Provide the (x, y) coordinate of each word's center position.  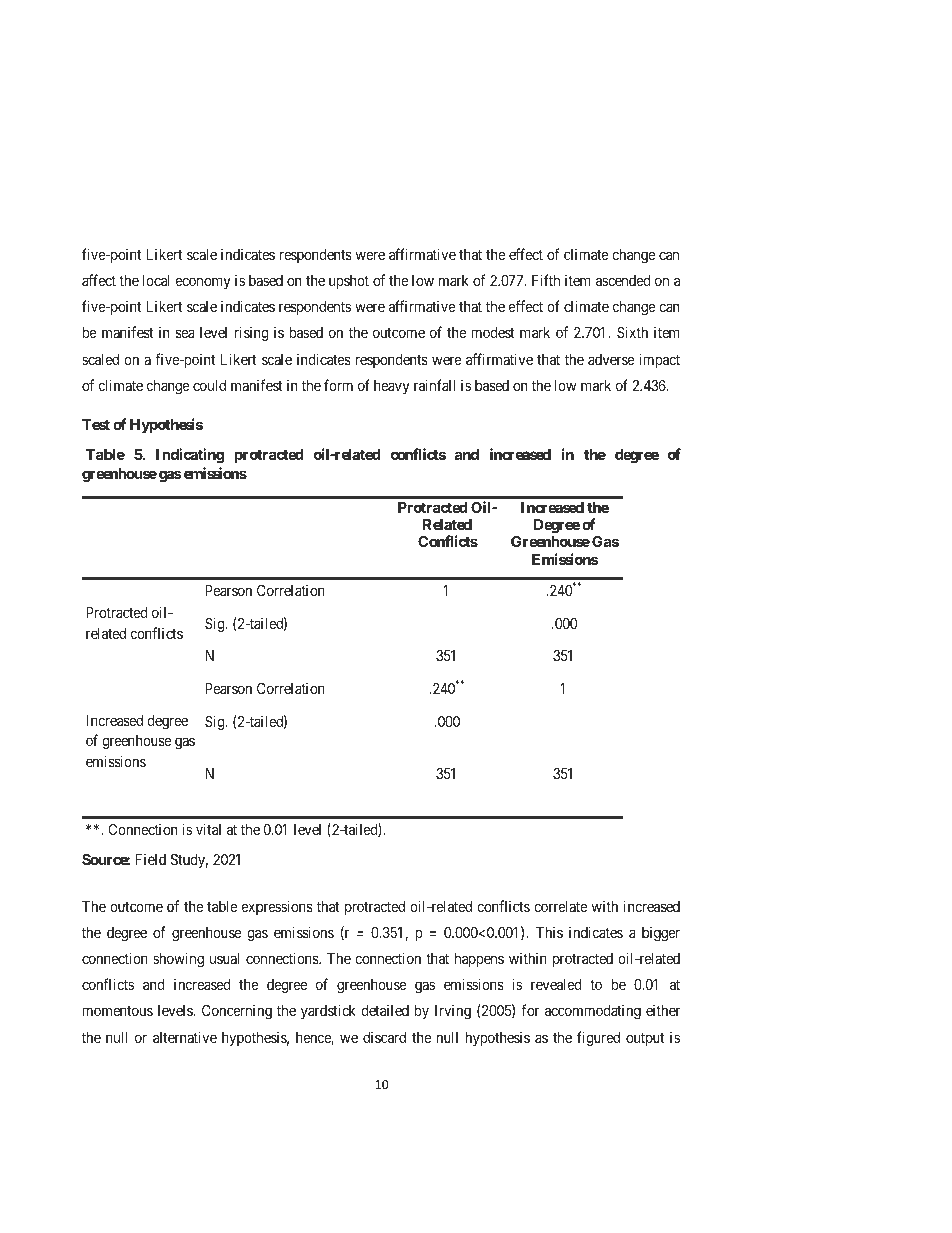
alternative (185, 1037)
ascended (623, 280)
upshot (349, 282)
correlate (560, 906)
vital (208, 829)
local (156, 280)
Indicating (190, 456)
